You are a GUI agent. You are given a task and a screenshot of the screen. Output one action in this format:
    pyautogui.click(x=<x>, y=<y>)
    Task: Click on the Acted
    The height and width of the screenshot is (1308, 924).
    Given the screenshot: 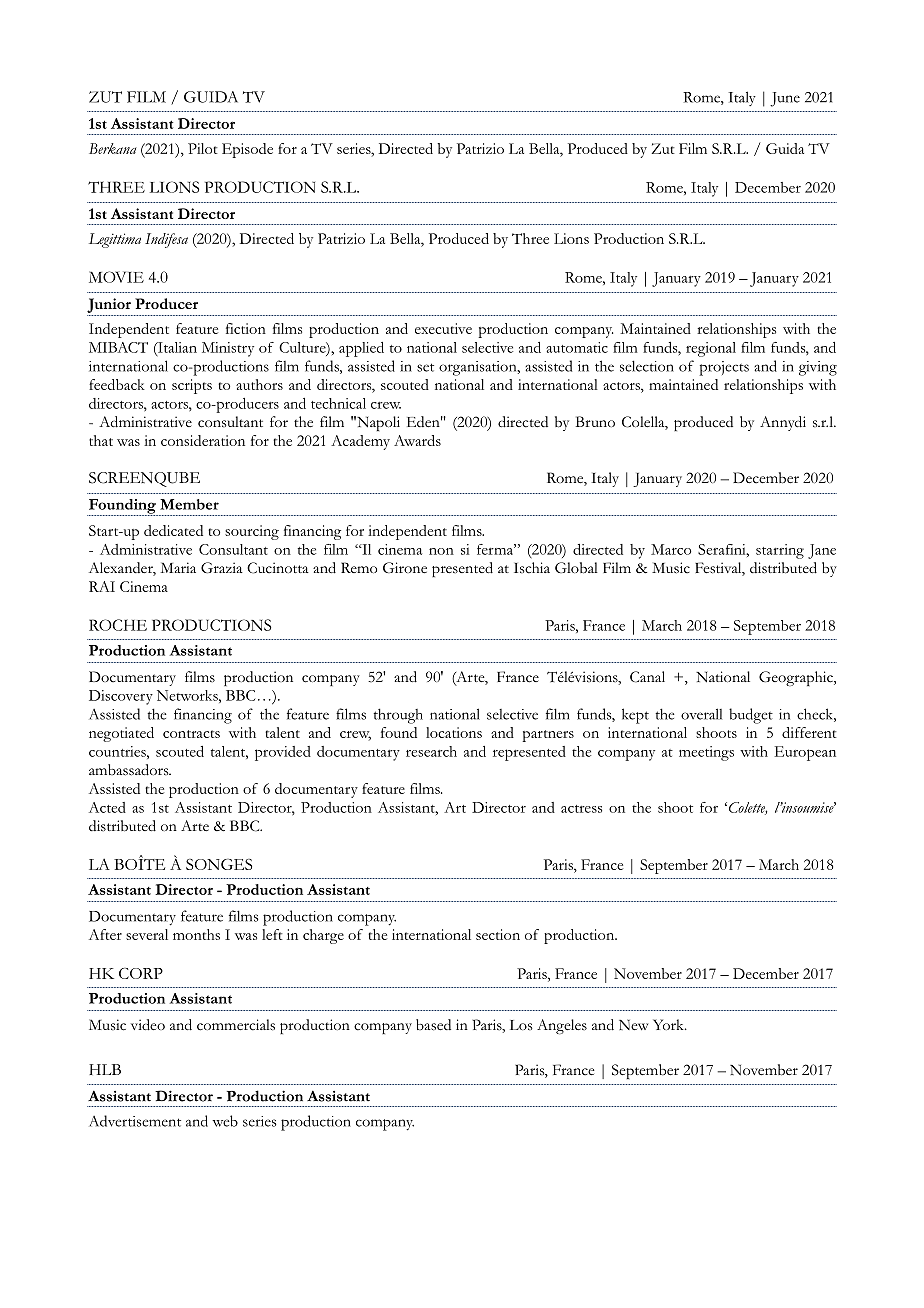 What is the action you would take?
    pyautogui.click(x=107, y=807)
